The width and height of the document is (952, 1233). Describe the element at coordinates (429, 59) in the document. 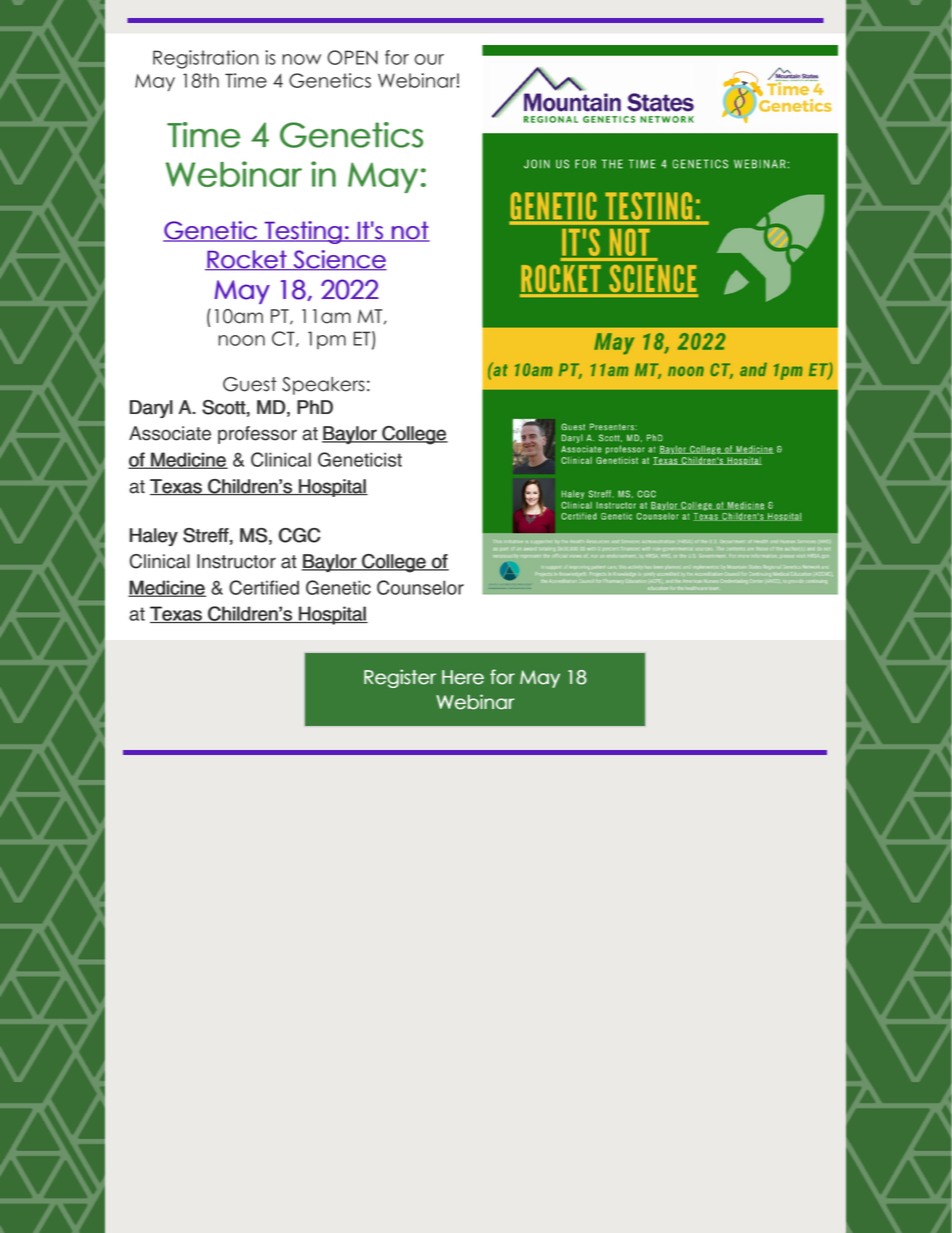

I see `our` at that location.
